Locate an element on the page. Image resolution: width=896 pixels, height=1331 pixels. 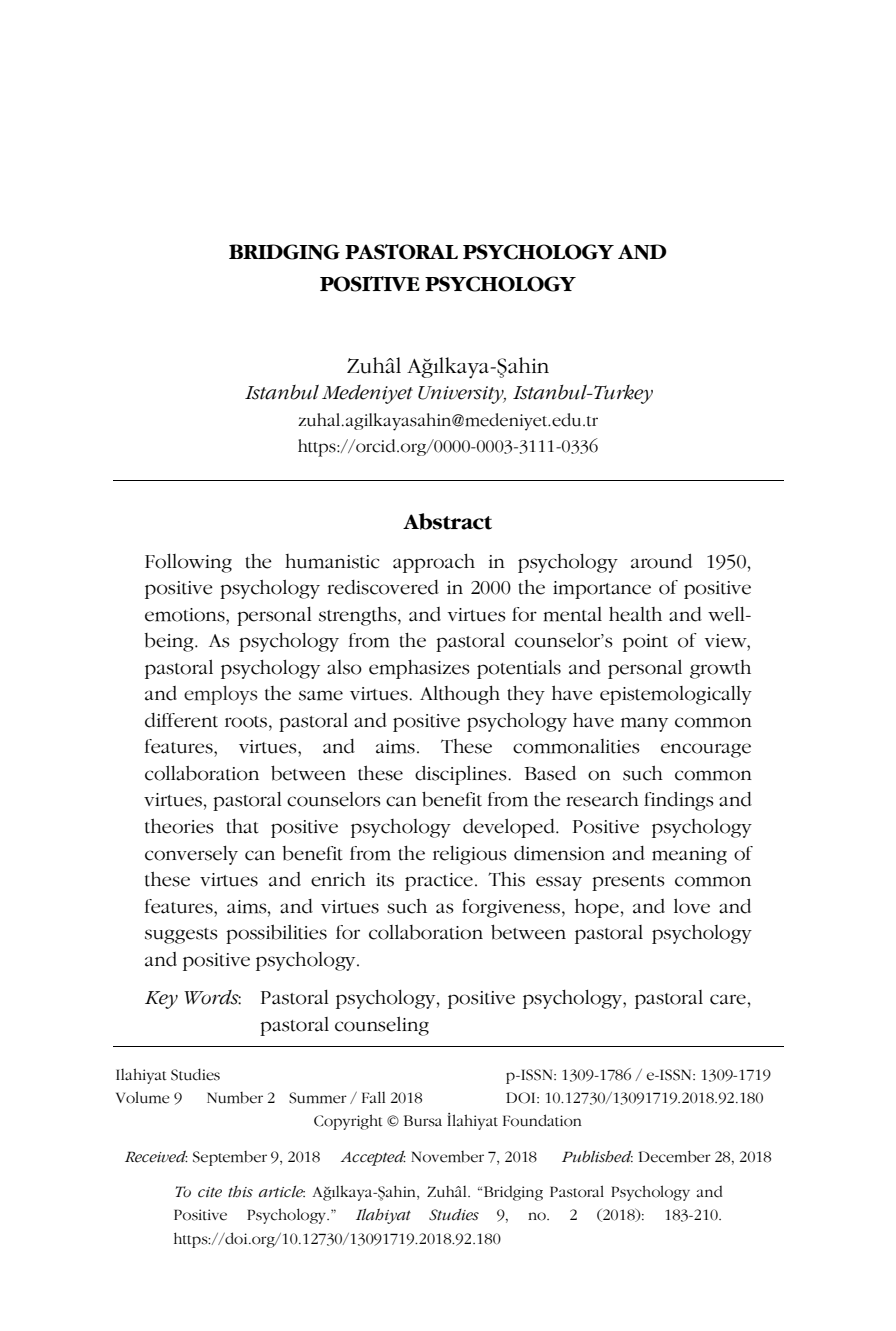
suggests is located at coordinates (181, 936).
